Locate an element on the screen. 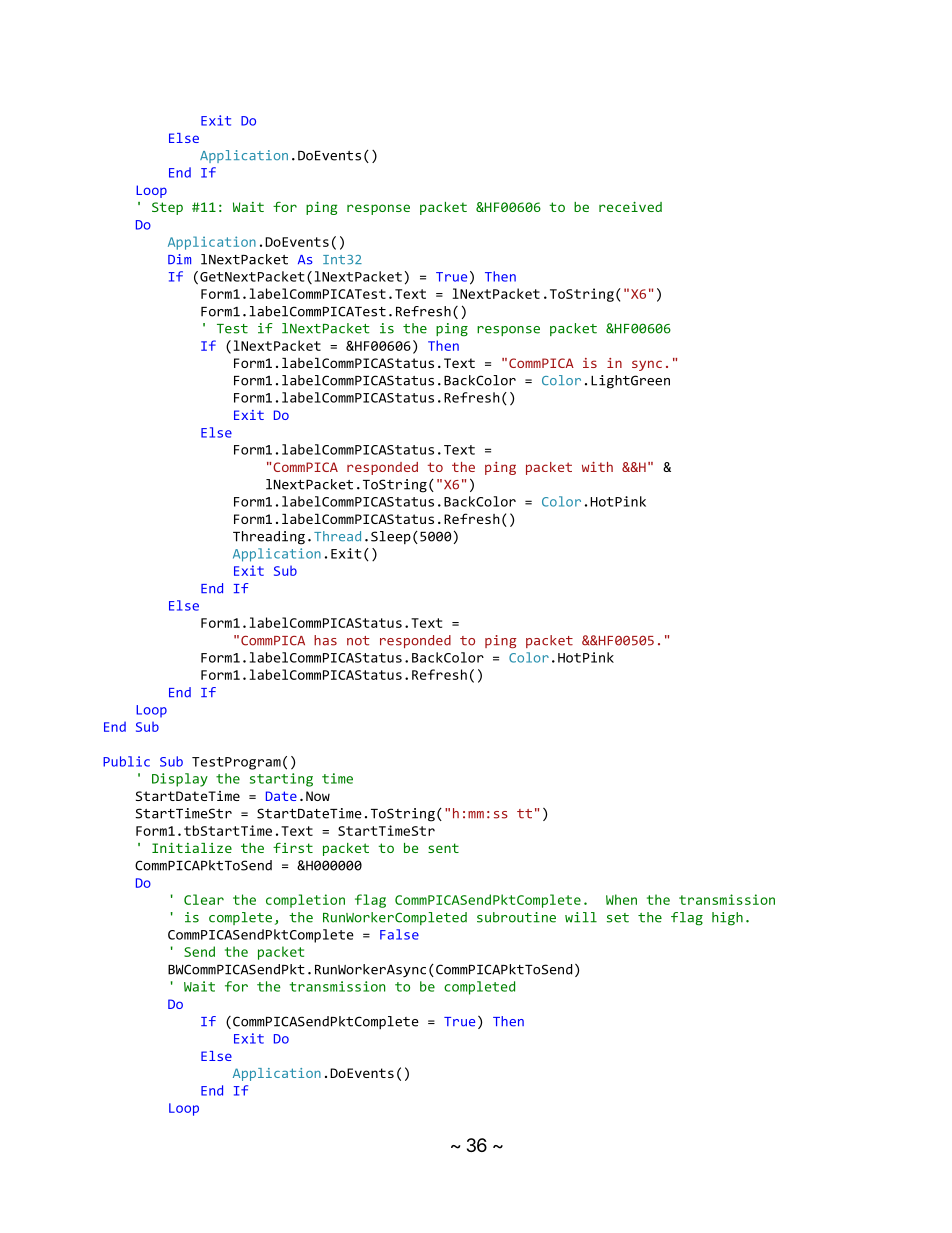 This screenshot has height=1233, width=952. Public is located at coordinates (126, 761).
